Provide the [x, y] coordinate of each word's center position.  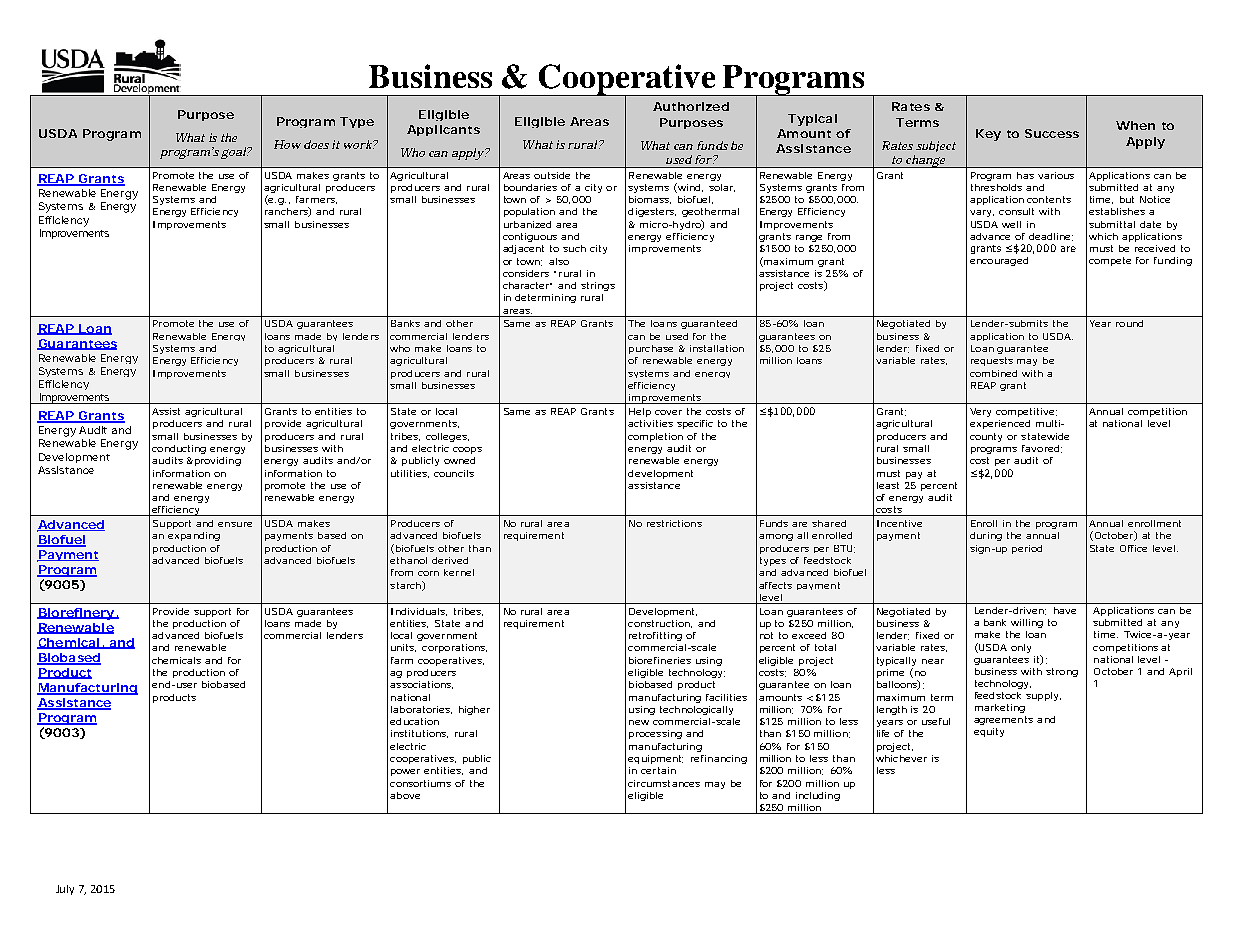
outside [552, 175]
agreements [1003, 720]
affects [775, 585]
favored [1040, 448]
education [414, 721]
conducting [179, 449]
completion [655, 437]
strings [598, 286]
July [65, 890]
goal [234, 153]
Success [1052, 133]
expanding [194, 536]
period [1027, 549]
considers [526, 273]
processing [655, 734]
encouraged [999, 261]
